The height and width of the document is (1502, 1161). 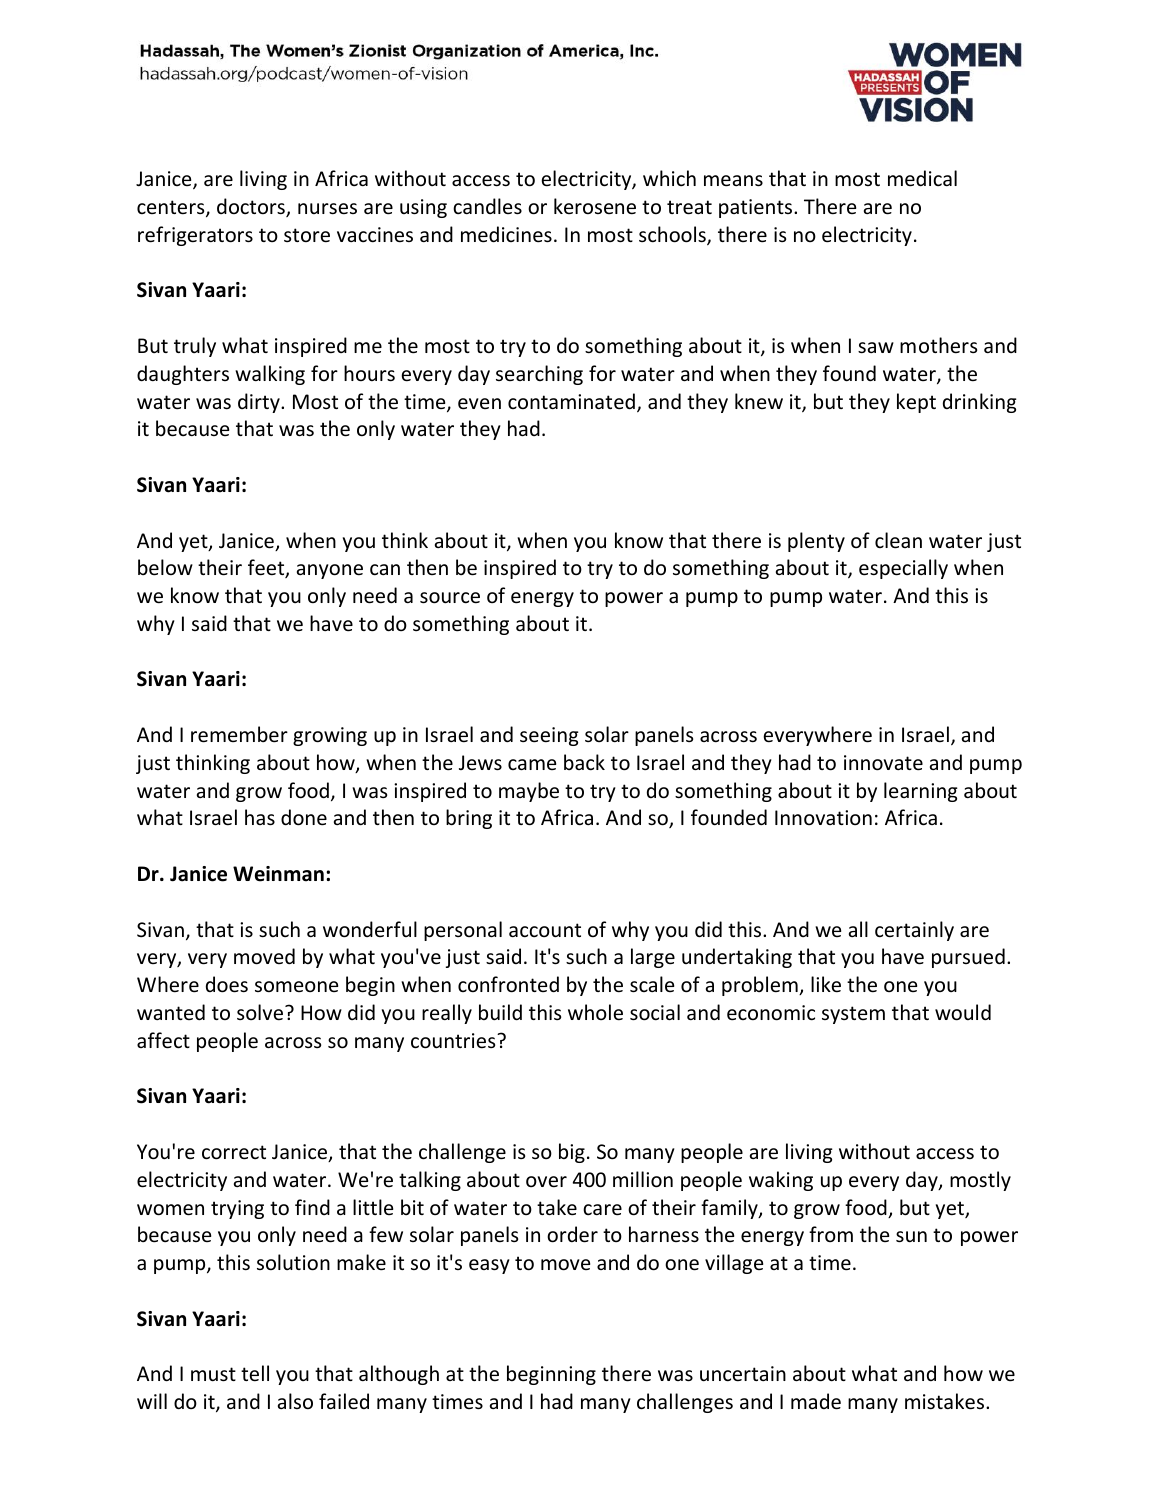 I want to click on kerosene, so click(x=595, y=206).
